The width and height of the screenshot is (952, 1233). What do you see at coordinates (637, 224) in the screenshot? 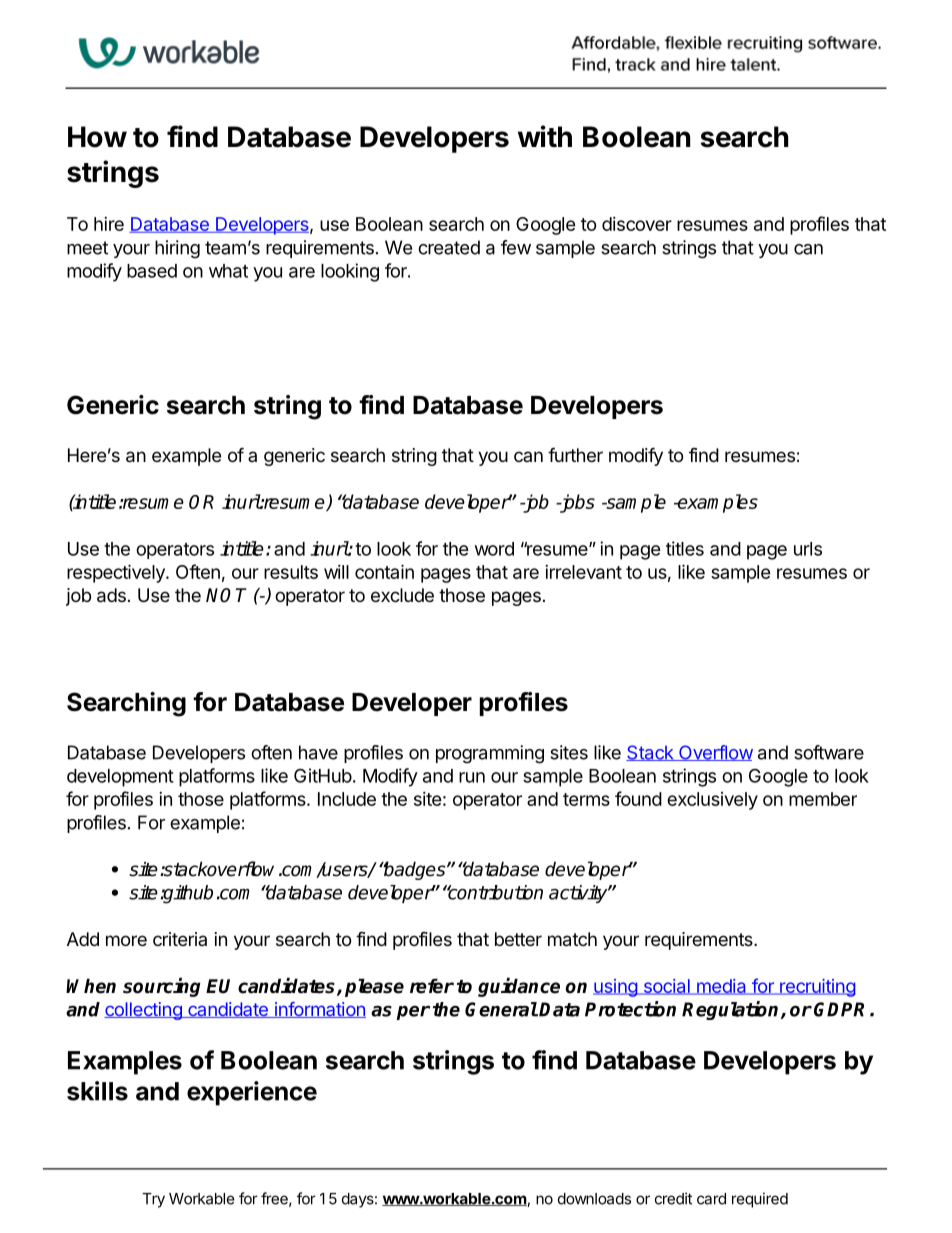
I see `discover` at bounding box center [637, 224].
